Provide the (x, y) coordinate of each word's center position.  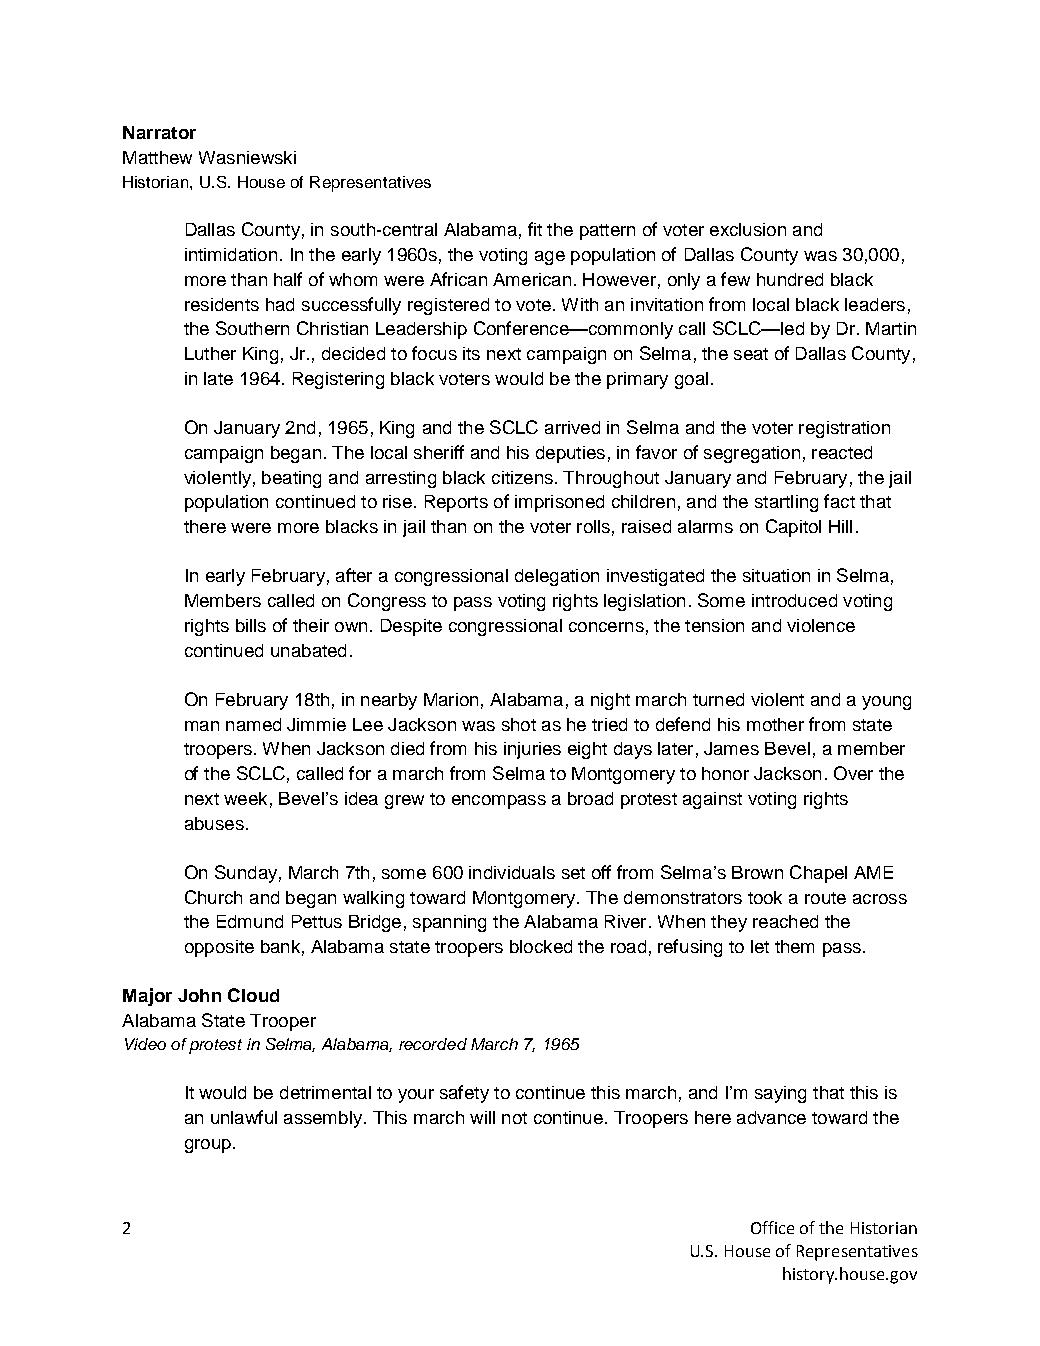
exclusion (748, 229)
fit (535, 229)
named (253, 724)
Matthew (157, 157)
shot (519, 724)
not (514, 1118)
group (208, 1146)
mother (775, 724)
